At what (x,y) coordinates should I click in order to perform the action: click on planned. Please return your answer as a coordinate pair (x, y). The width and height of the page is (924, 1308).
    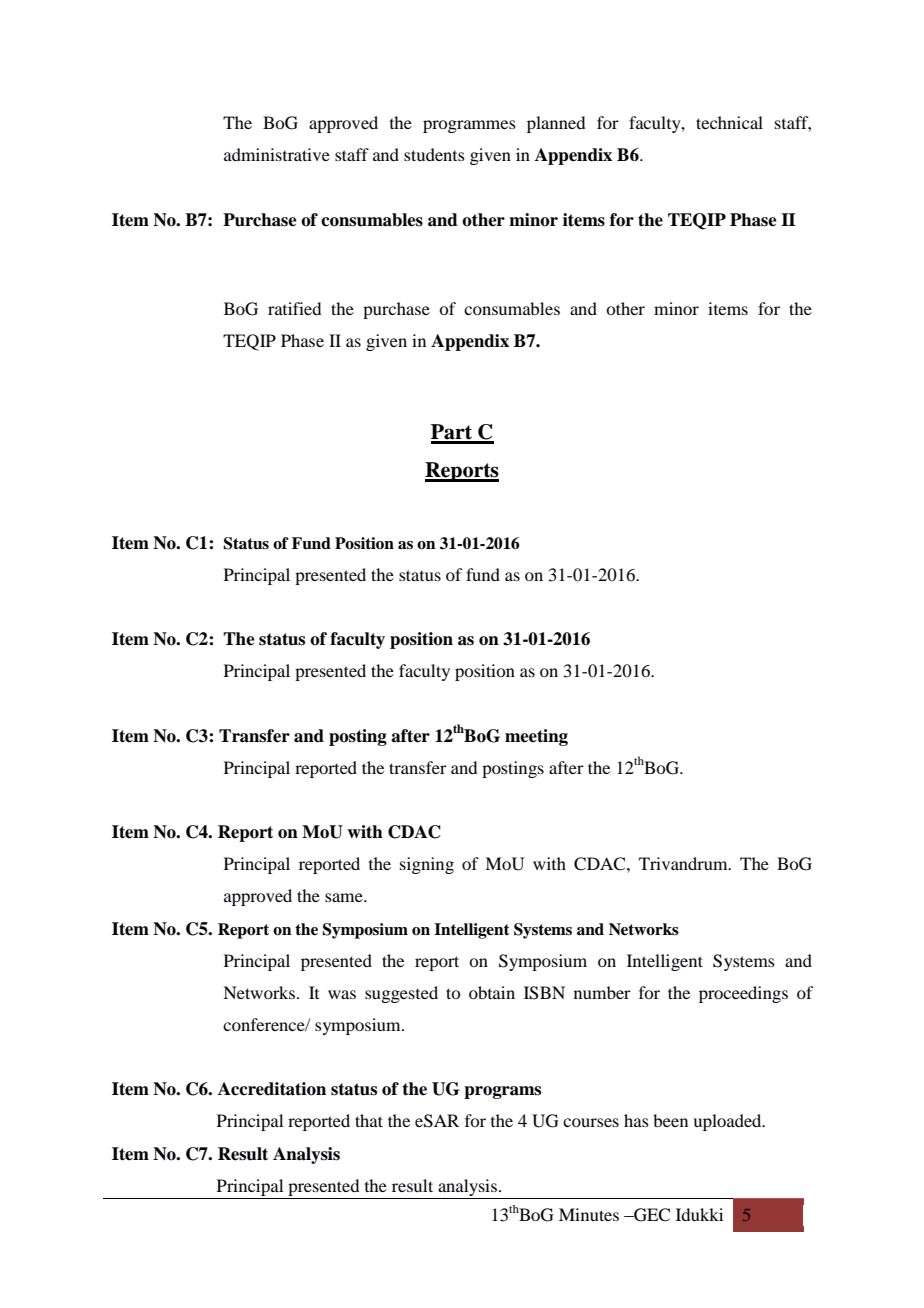
    Looking at the image, I should click on (556, 124).
